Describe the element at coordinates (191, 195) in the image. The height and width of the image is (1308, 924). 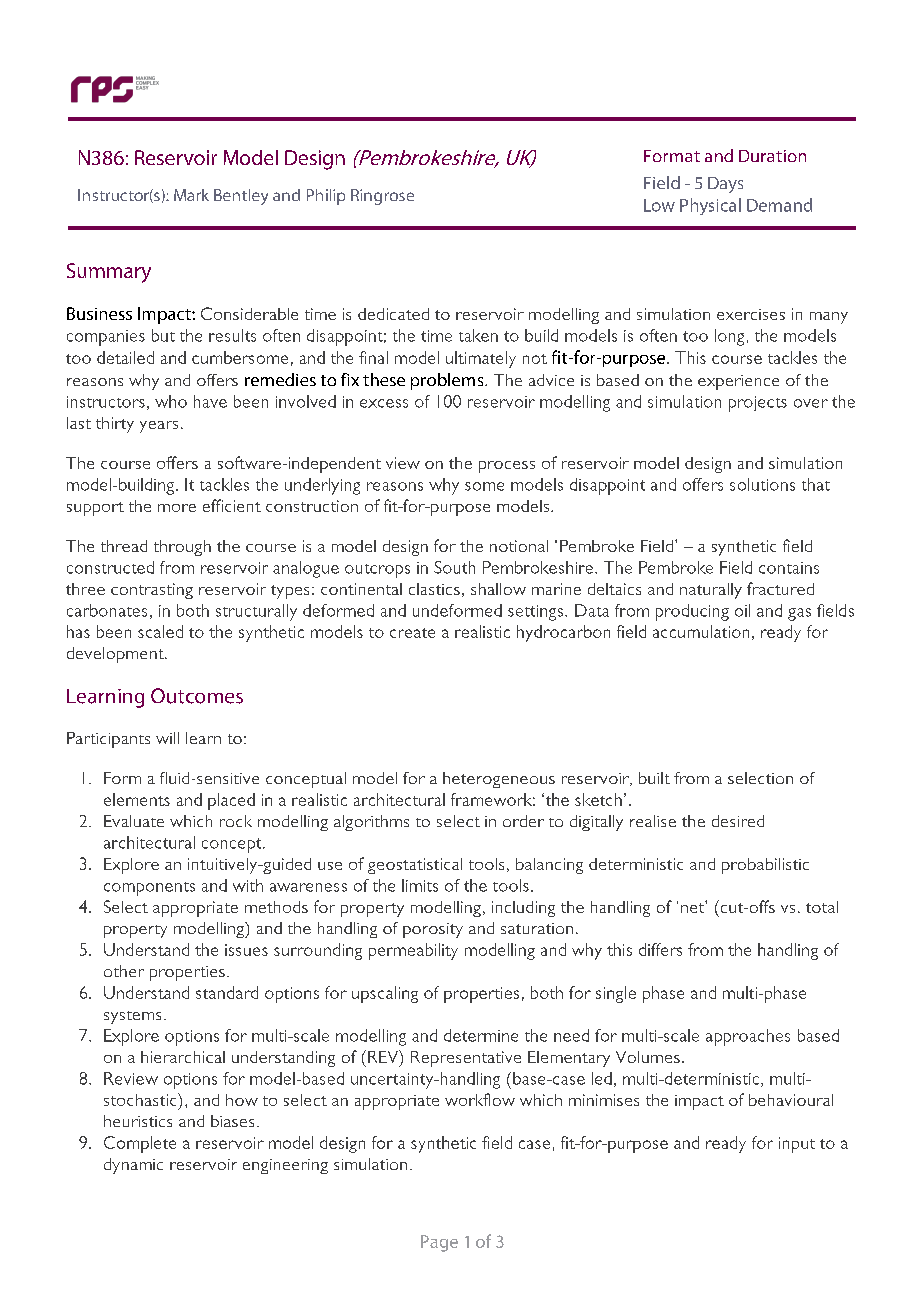
I see `Mark` at that location.
